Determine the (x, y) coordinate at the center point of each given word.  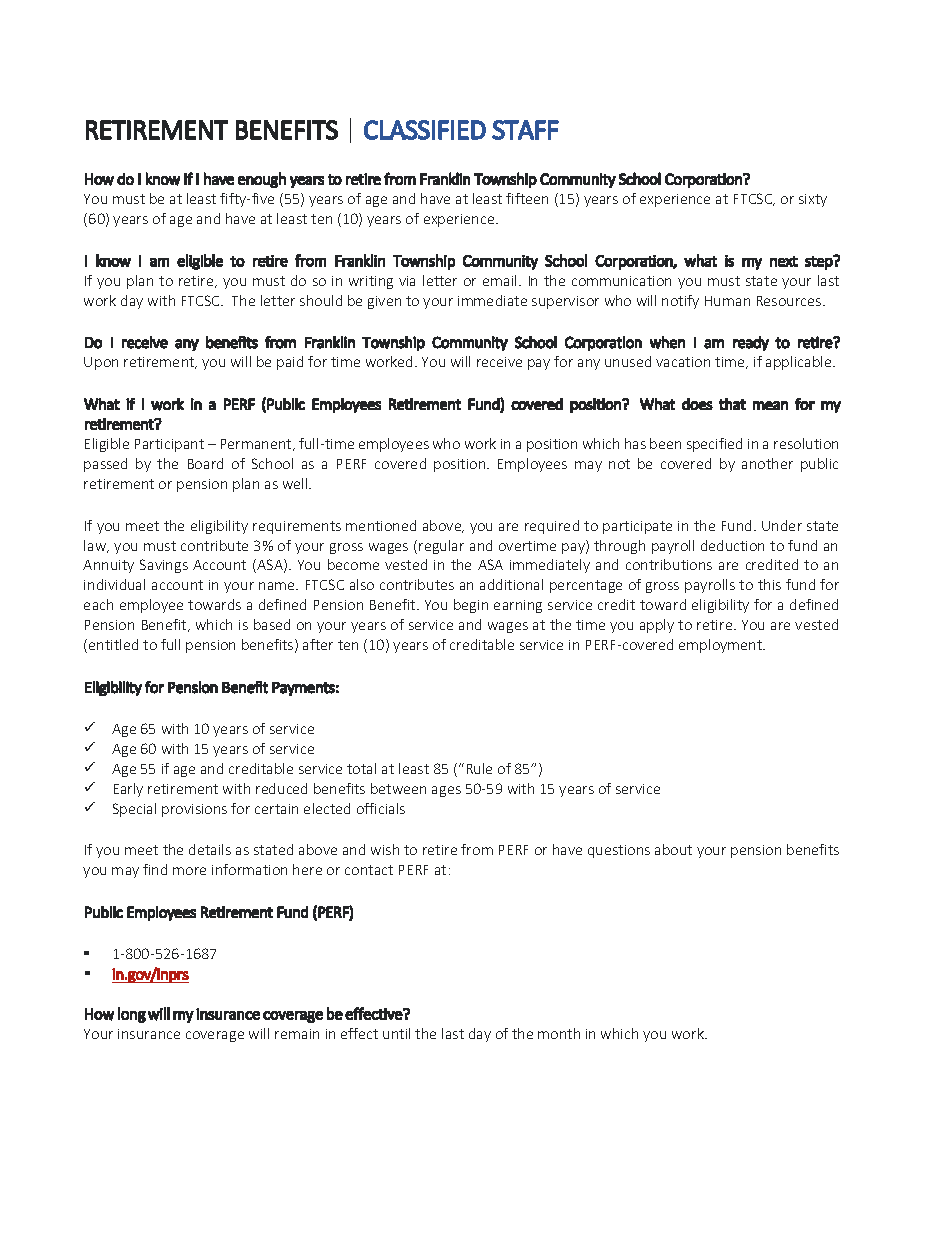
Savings (164, 566)
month (559, 1033)
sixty (813, 200)
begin (471, 606)
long (132, 1015)
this (769, 584)
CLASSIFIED (425, 130)
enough (262, 180)
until (396, 1033)
